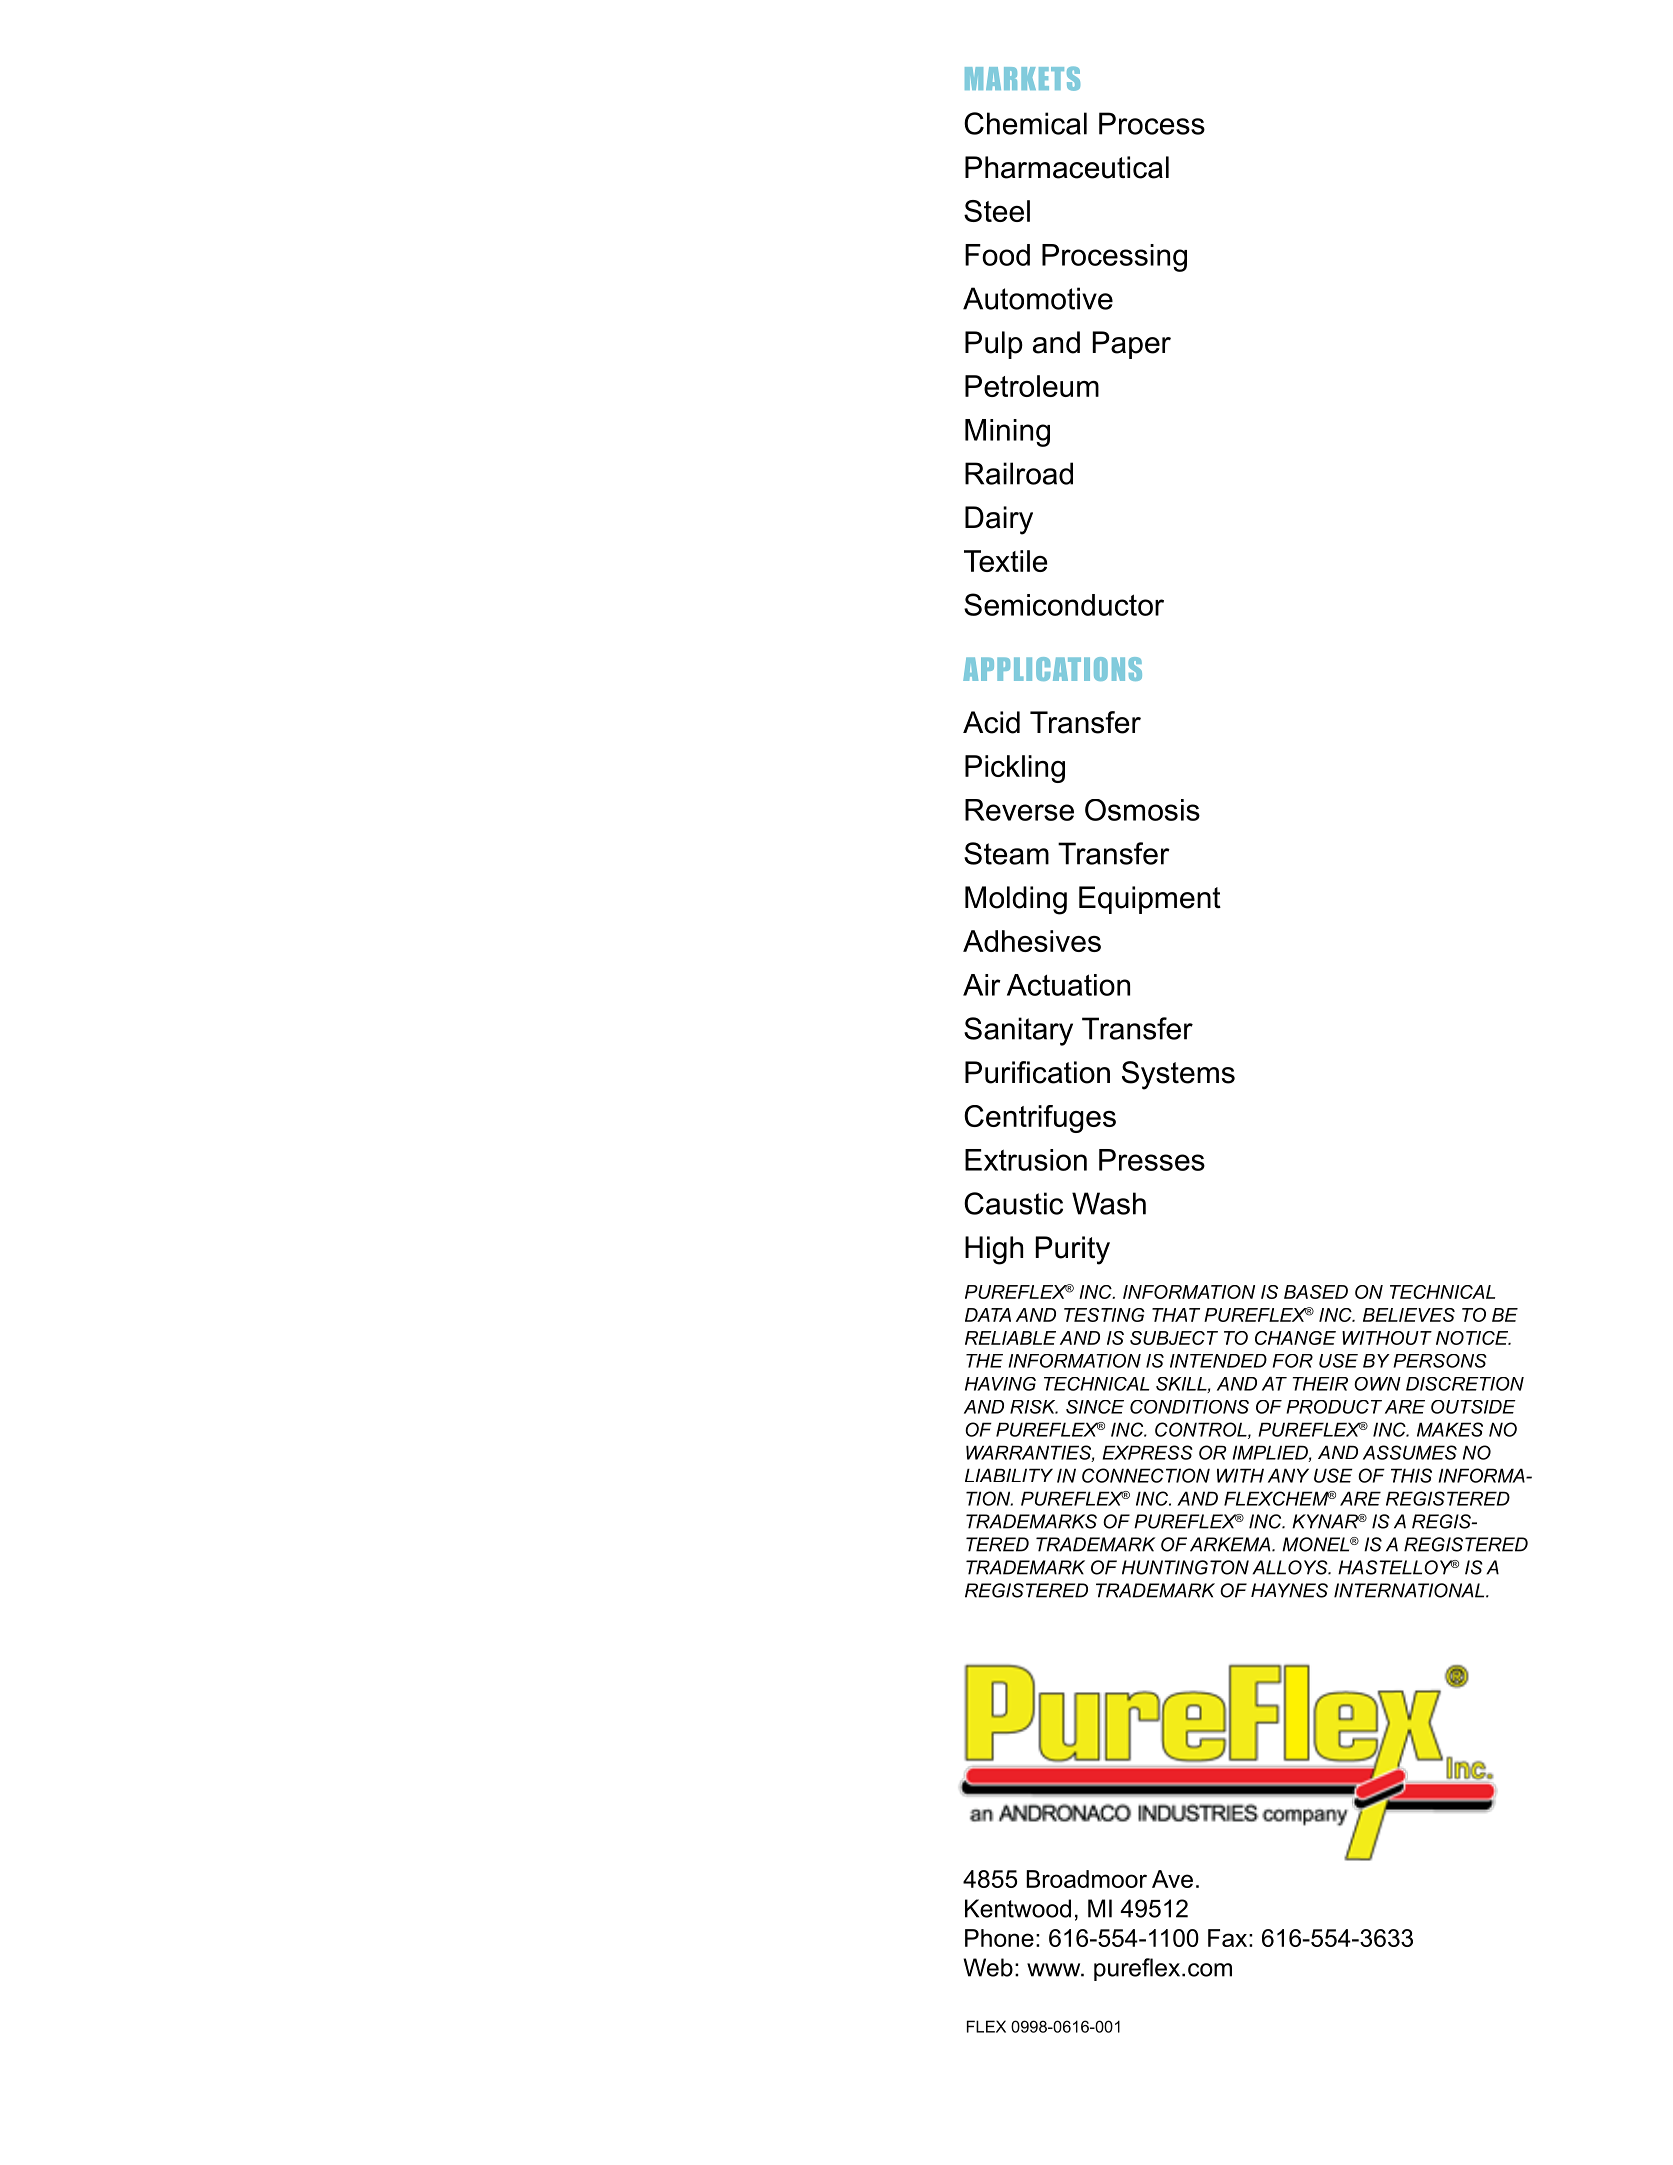  Describe the element at coordinates (1172, 1879) in the screenshot. I see `Ave` at that location.
